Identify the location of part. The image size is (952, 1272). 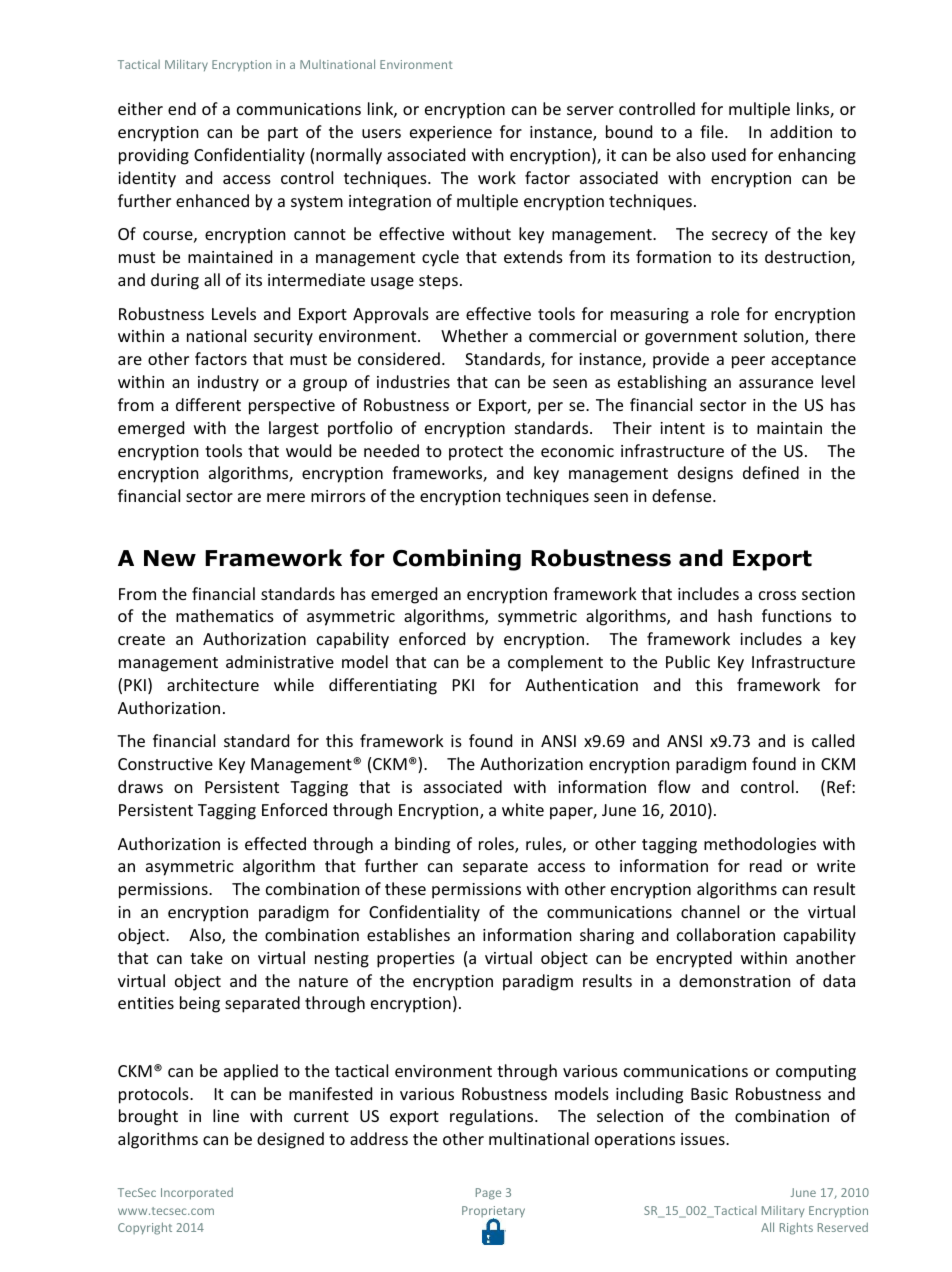
(283, 134).
